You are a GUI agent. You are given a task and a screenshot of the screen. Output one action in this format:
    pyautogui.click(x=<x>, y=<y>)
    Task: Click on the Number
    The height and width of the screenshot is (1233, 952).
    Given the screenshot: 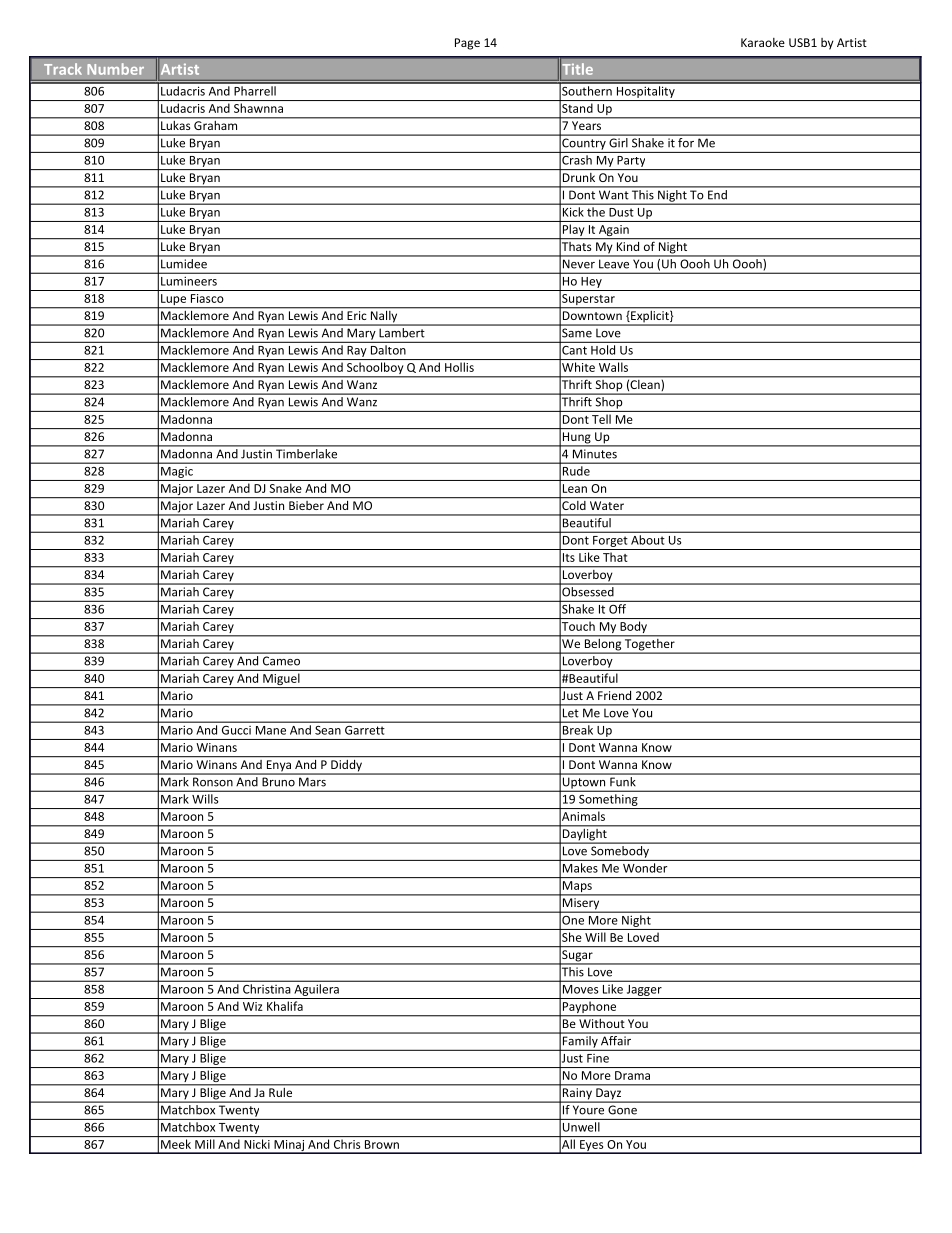 What is the action you would take?
    pyautogui.click(x=115, y=69)
